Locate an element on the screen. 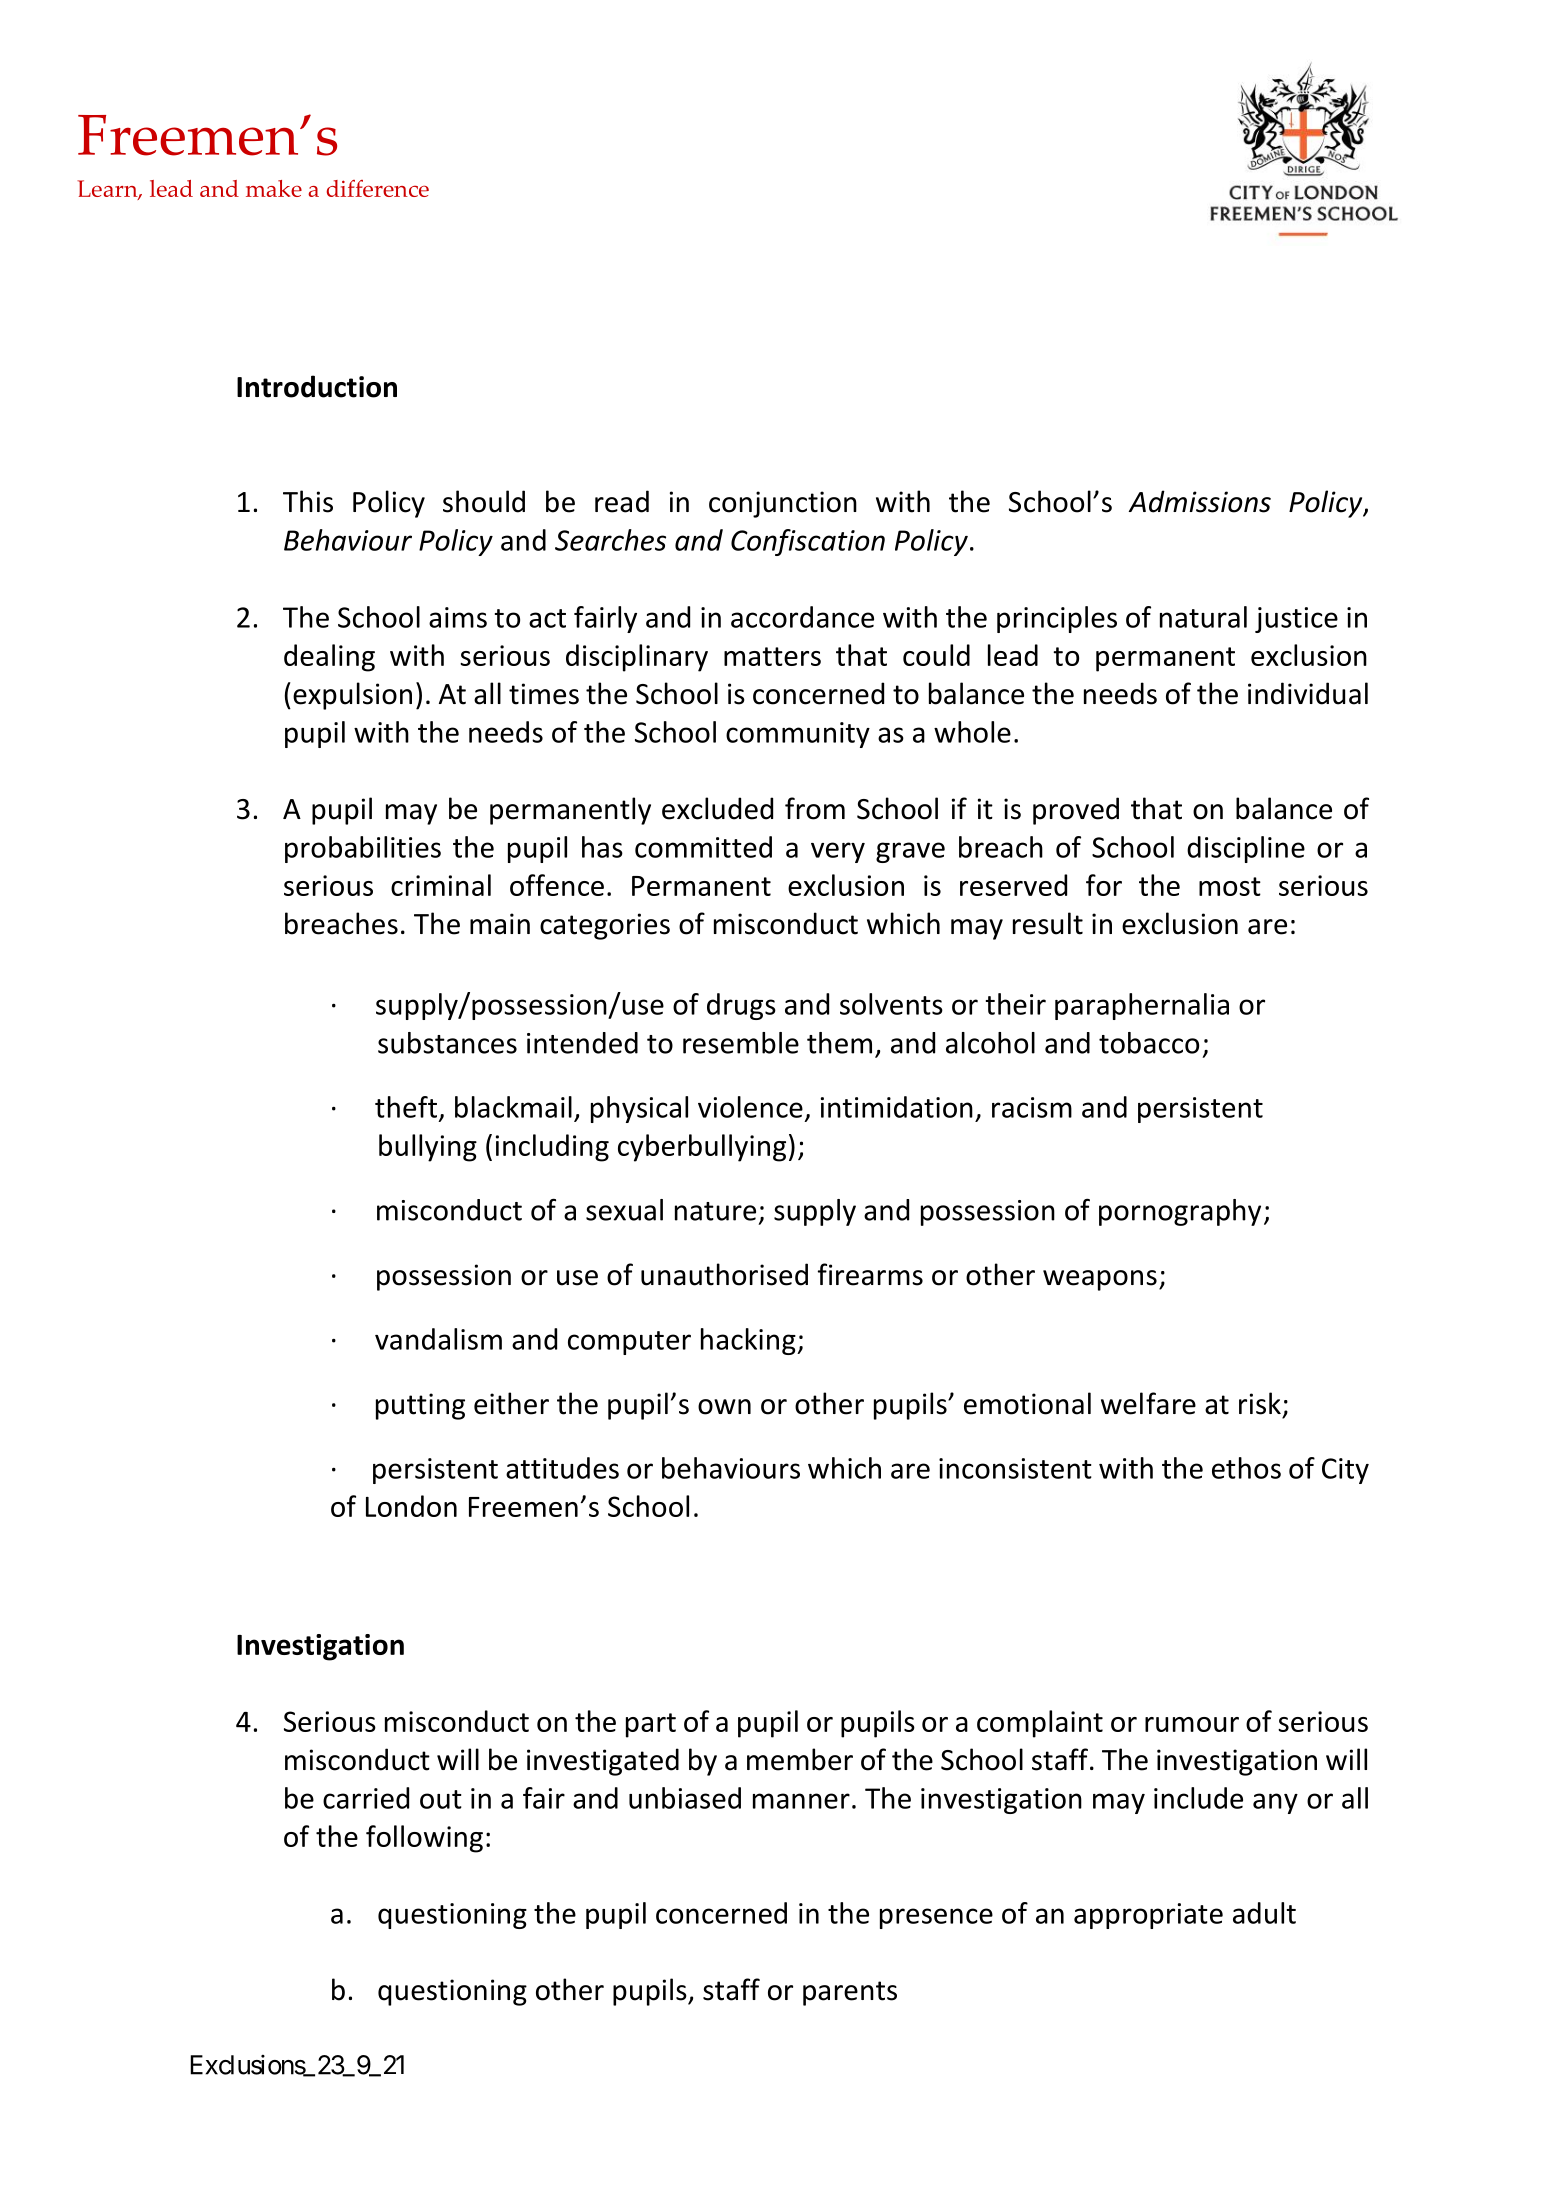 The image size is (1558, 2204). parents is located at coordinates (850, 1993).
